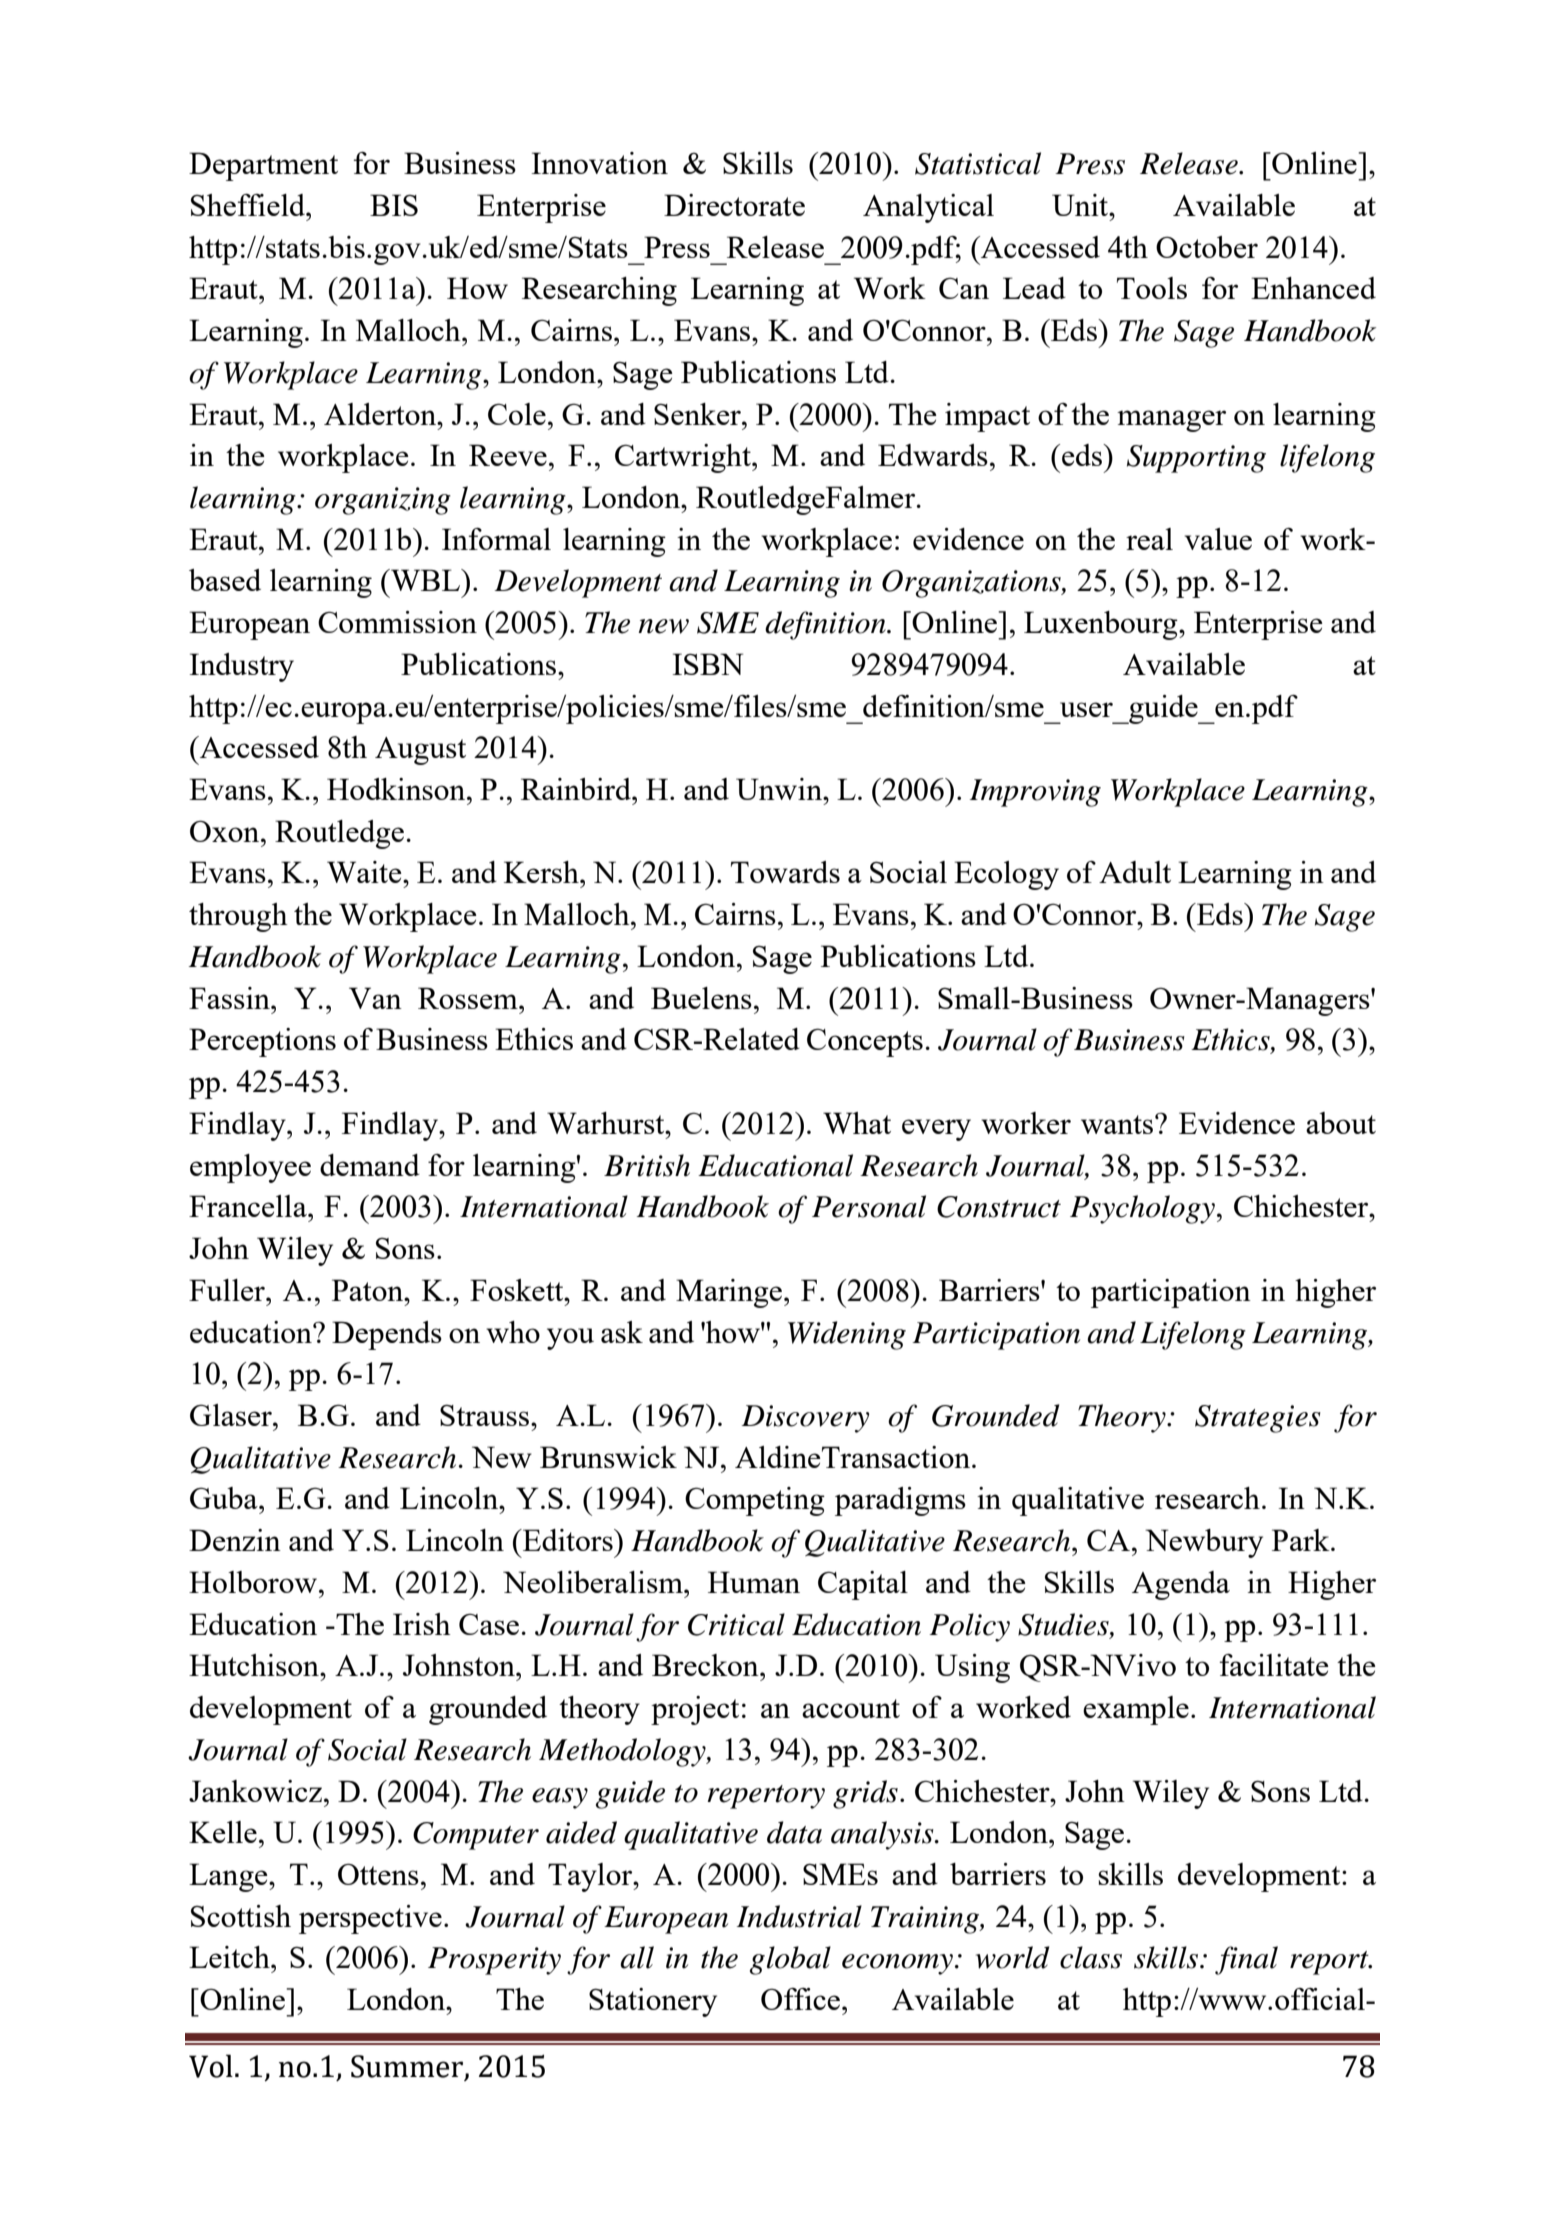 This screenshot has width=1565, height=2214. I want to click on October, so click(1207, 247).
